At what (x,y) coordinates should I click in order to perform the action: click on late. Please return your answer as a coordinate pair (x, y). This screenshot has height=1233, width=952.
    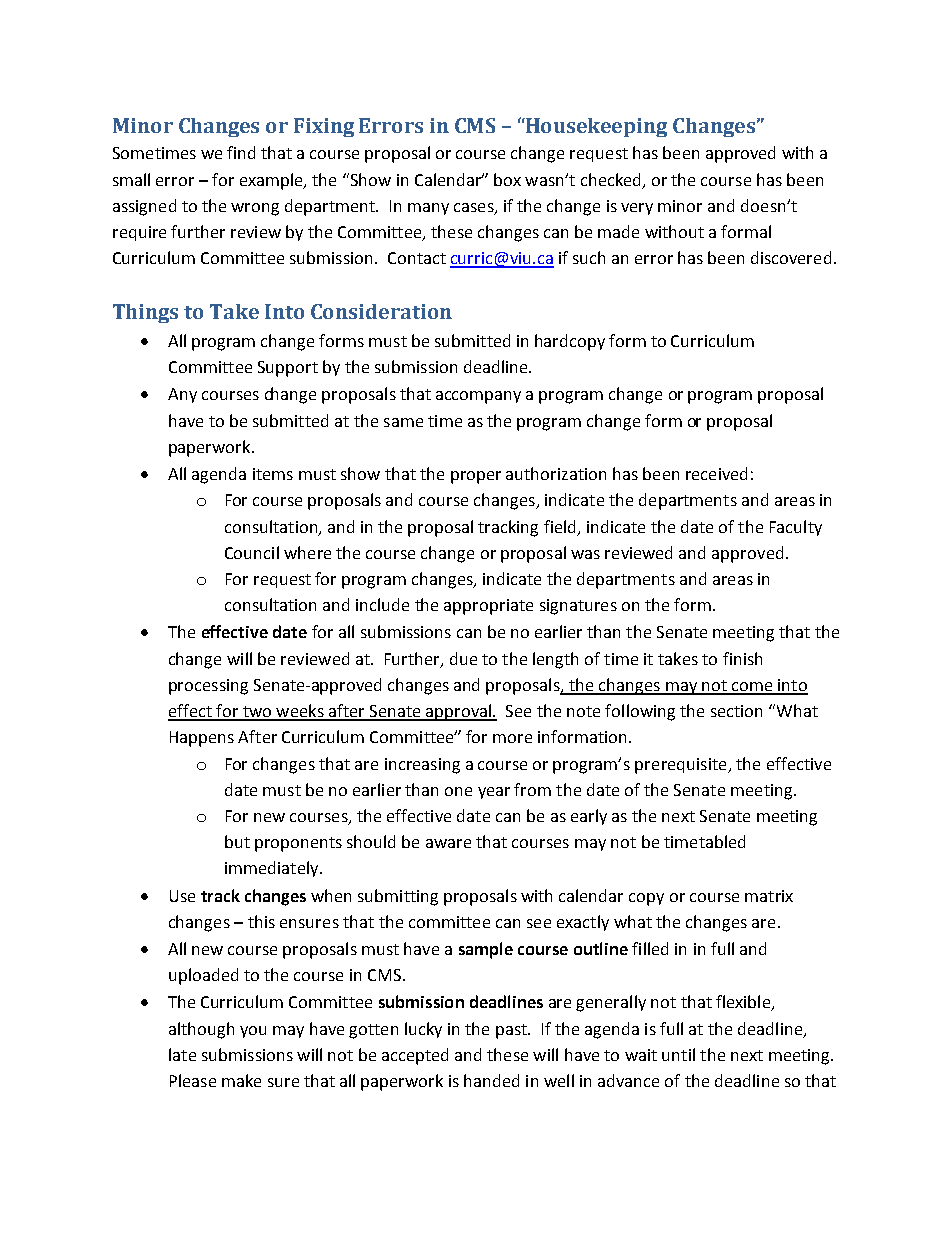
    Looking at the image, I should click on (182, 1054).
